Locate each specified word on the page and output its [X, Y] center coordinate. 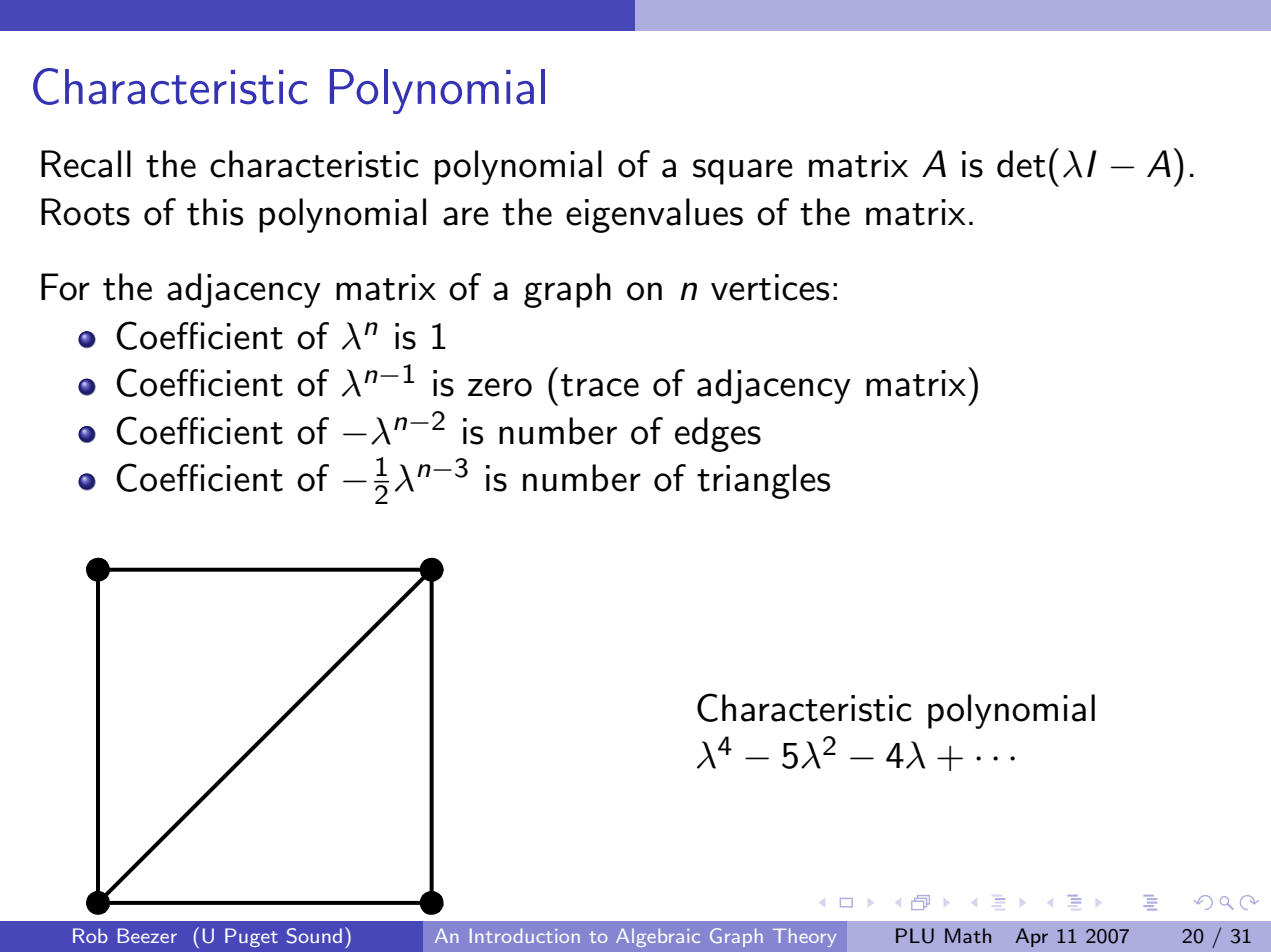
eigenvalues [654, 215]
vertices [770, 287]
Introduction [525, 935]
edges [718, 434]
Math [968, 935]
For [65, 287]
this [215, 212]
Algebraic [658, 937]
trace [600, 385]
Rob [90, 935]
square [743, 172]
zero [500, 387]
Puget [251, 937]
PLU [915, 936]
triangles [763, 481]
